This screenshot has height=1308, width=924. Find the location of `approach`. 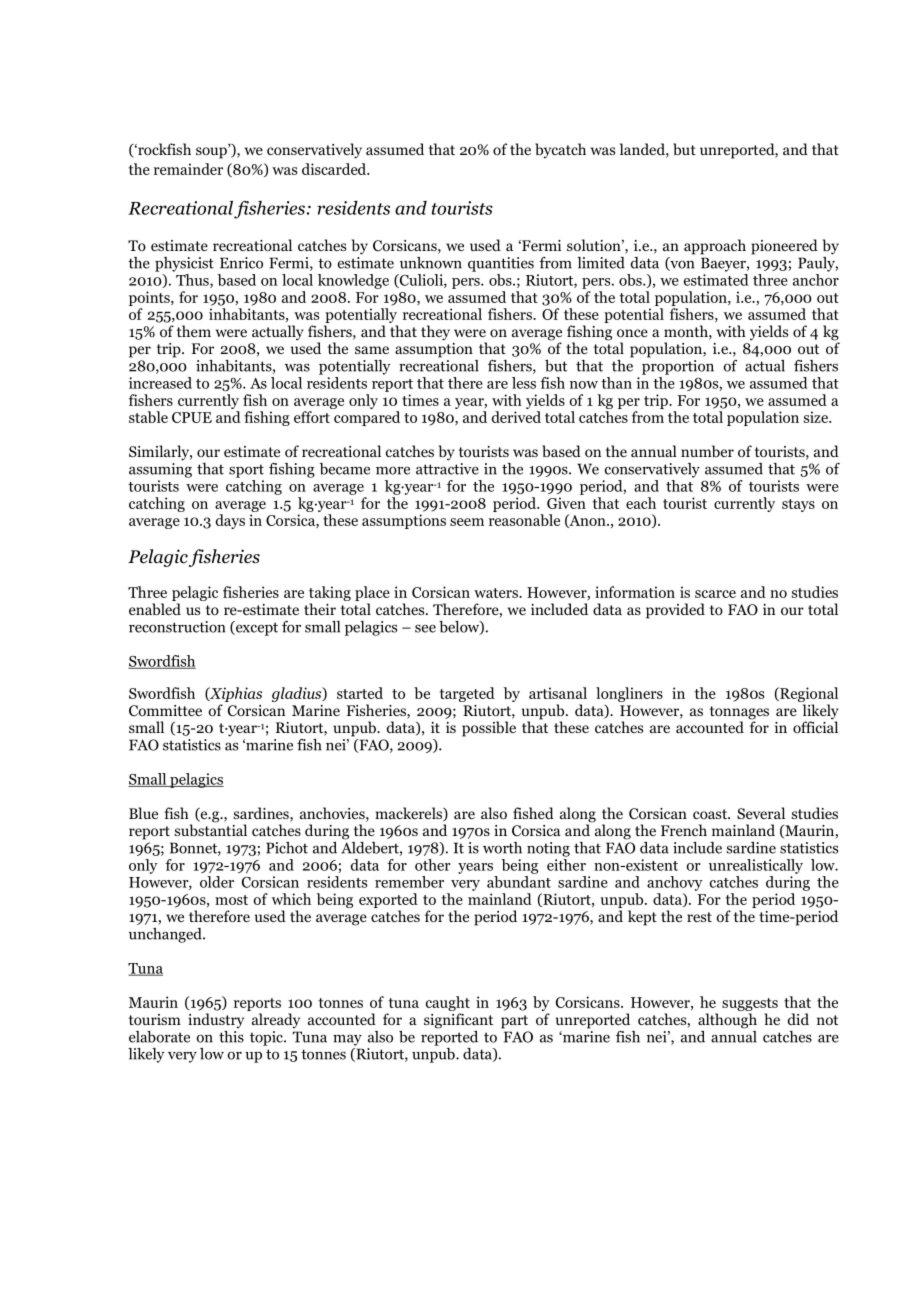

approach is located at coordinates (715, 247).
